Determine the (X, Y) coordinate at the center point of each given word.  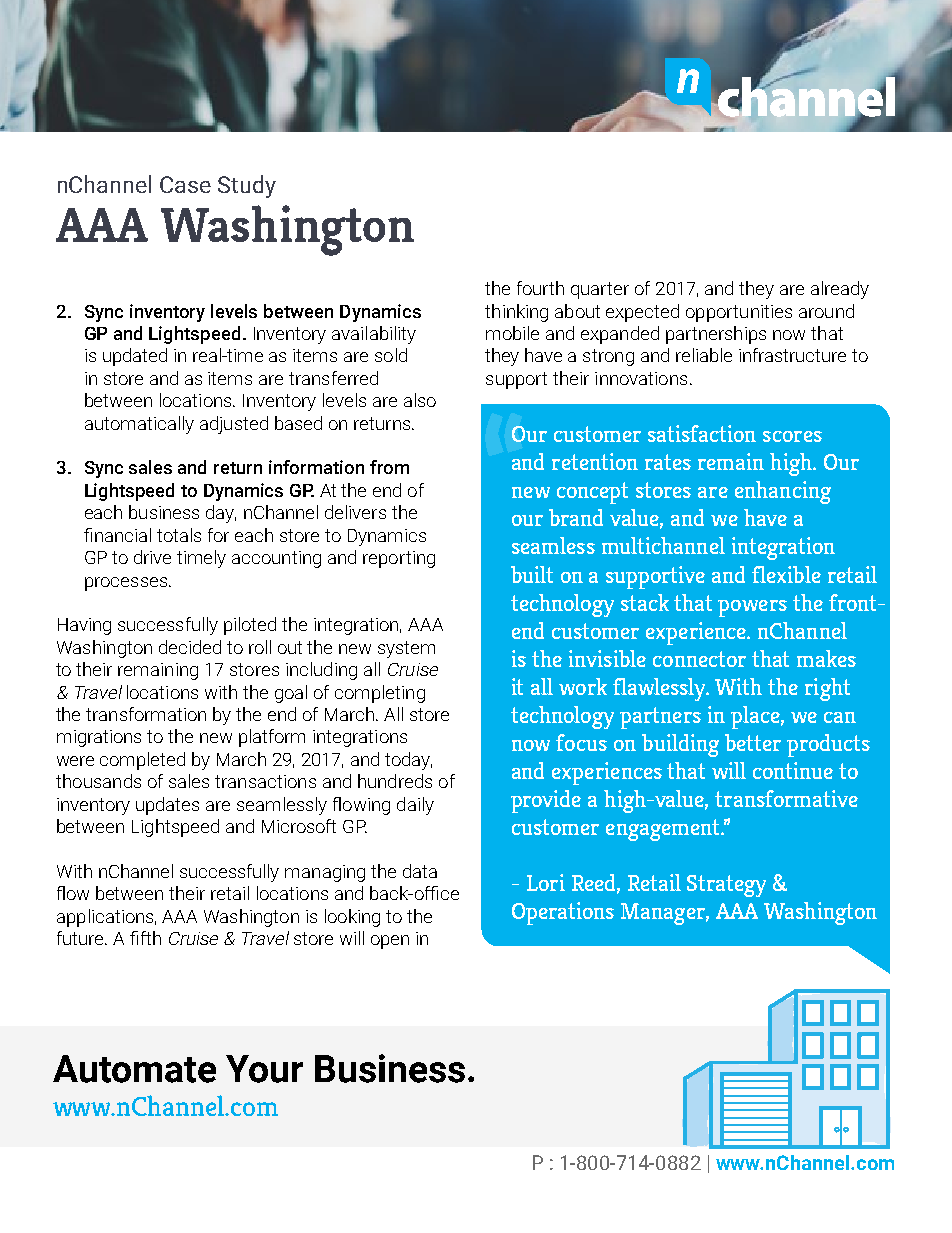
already (840, 290)
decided (190, 647)
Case (185, 184)
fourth (540, 288)
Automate (134, 1069)
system (406, 649)
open (390, 942)
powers (752, 608)
